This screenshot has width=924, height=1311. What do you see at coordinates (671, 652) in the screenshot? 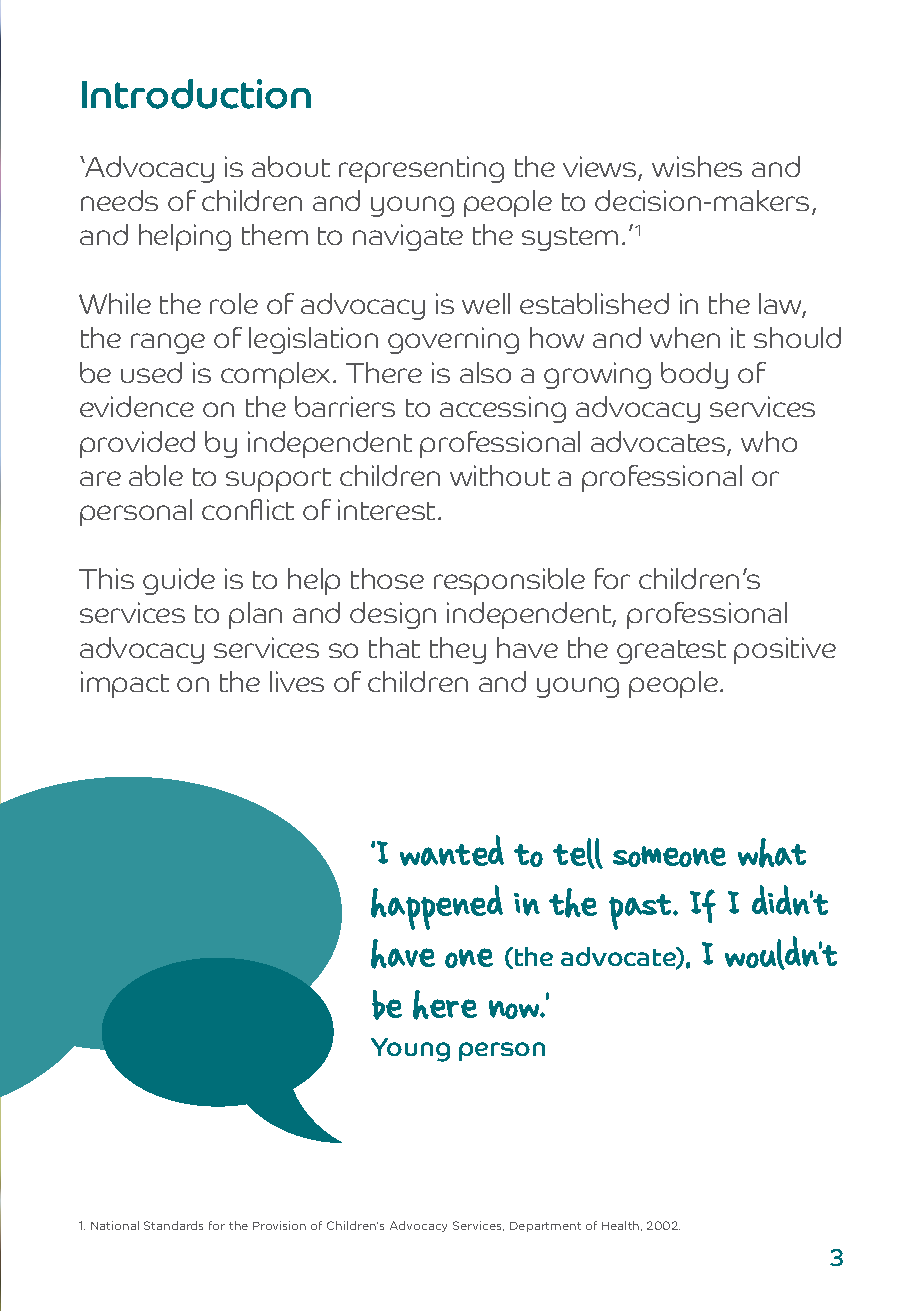
I see `greatest` at bounding box center [671, 652].
